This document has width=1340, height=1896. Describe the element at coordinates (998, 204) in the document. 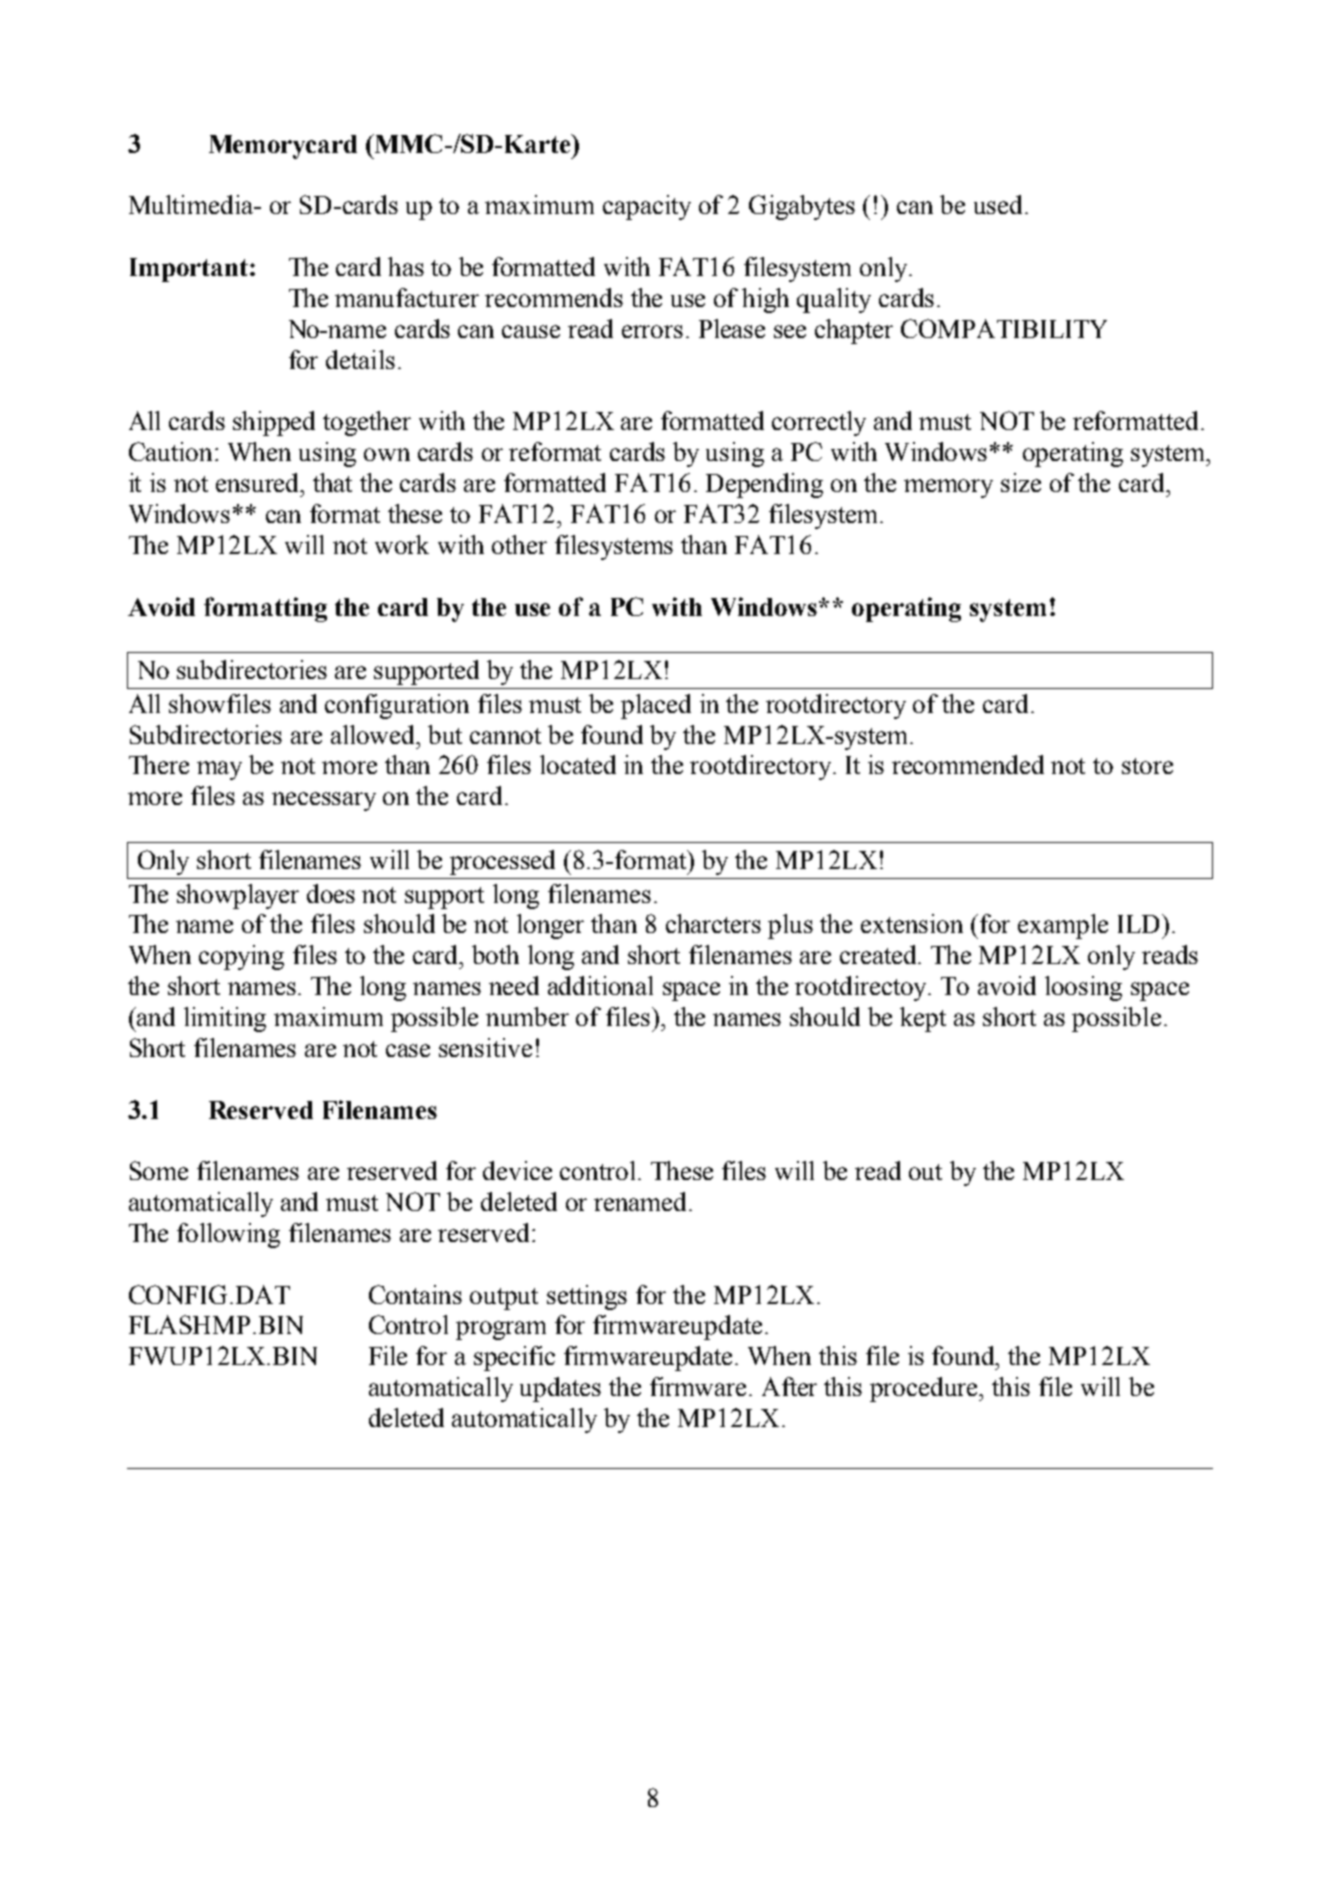

I see `used` at that location.
